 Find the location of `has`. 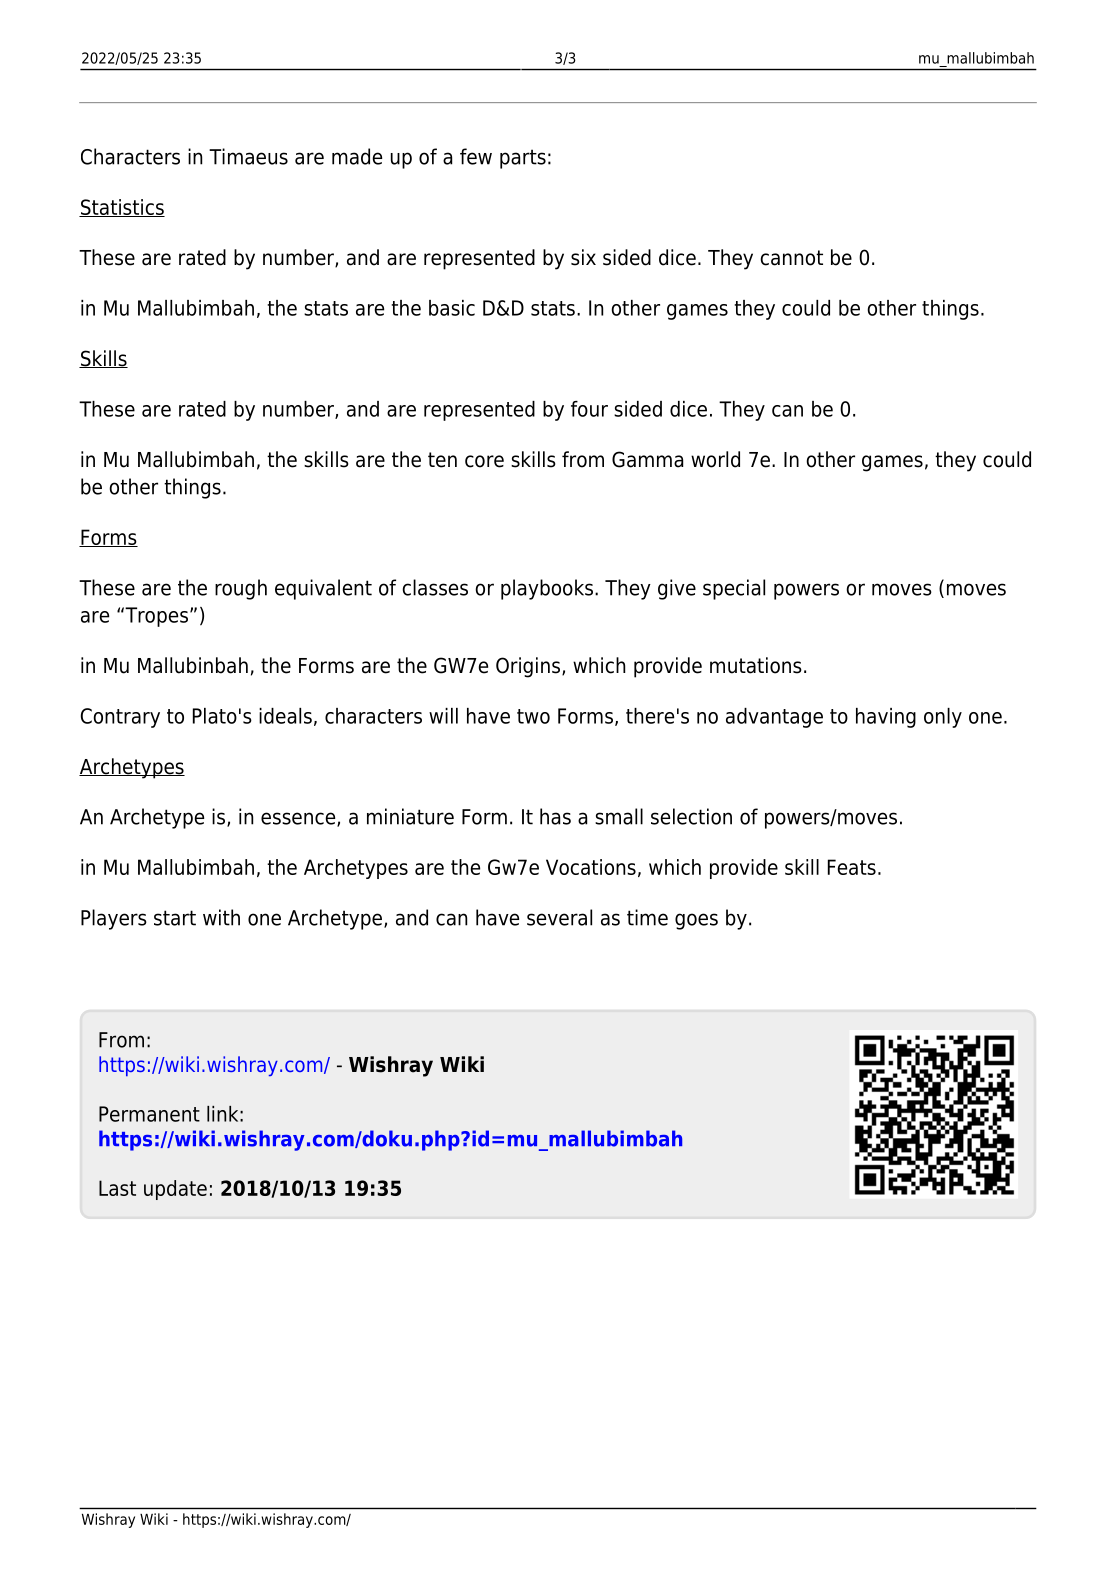

has is located at coordinates (555, 816).
